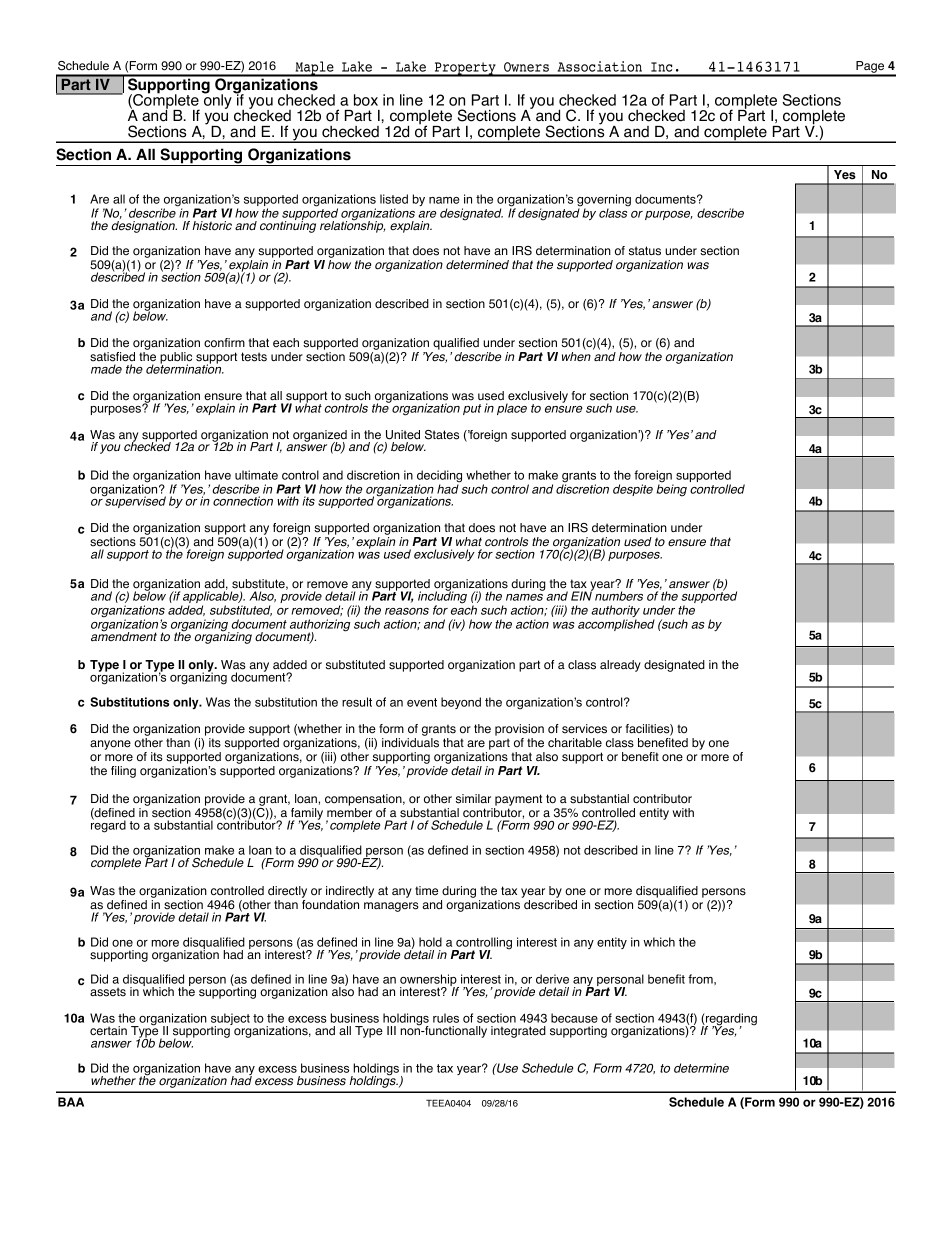 The height and width of the image is (1233, 952). I want to click on box, so click(366, 100).
